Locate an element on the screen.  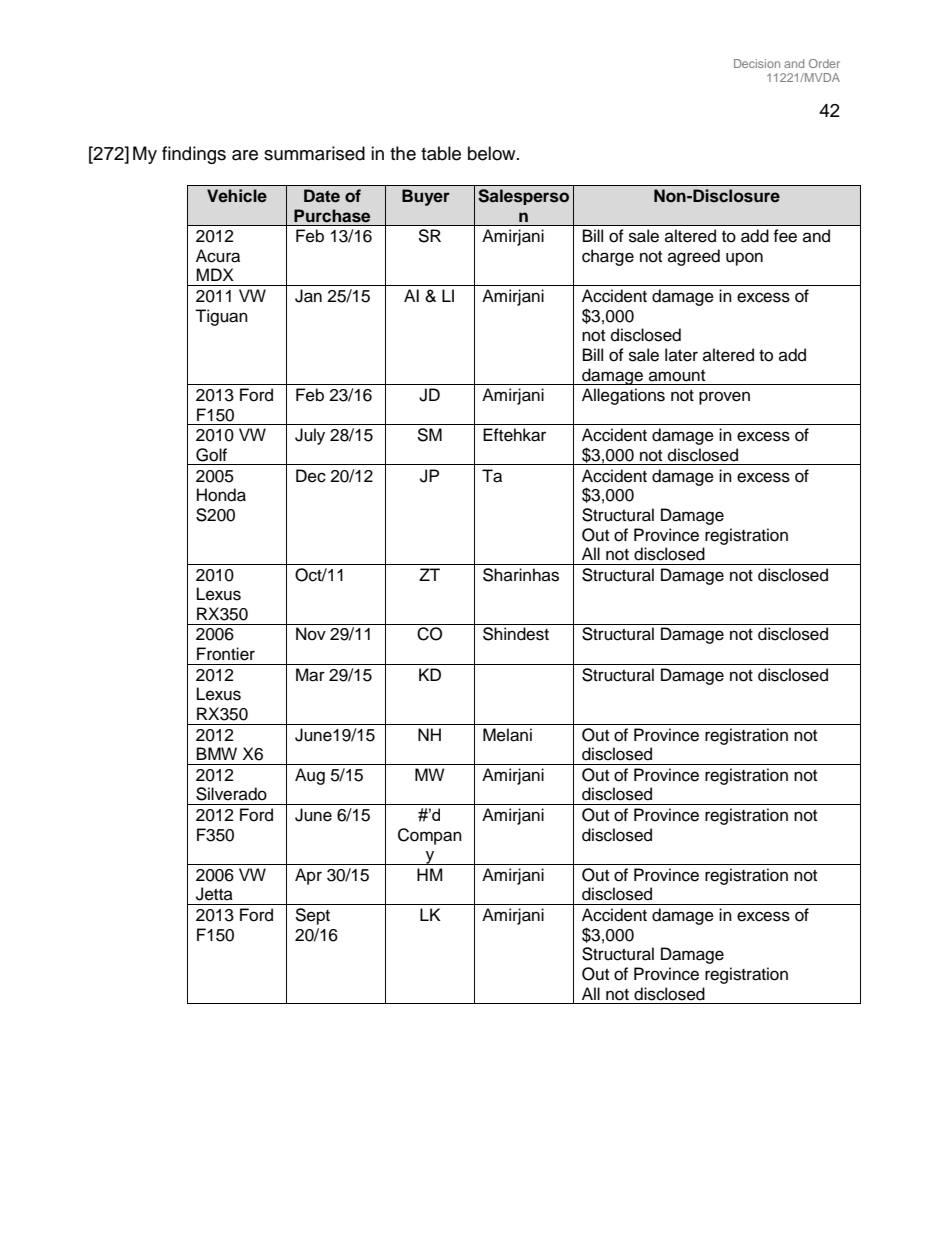
amount is located at coordinates (677, 376).
